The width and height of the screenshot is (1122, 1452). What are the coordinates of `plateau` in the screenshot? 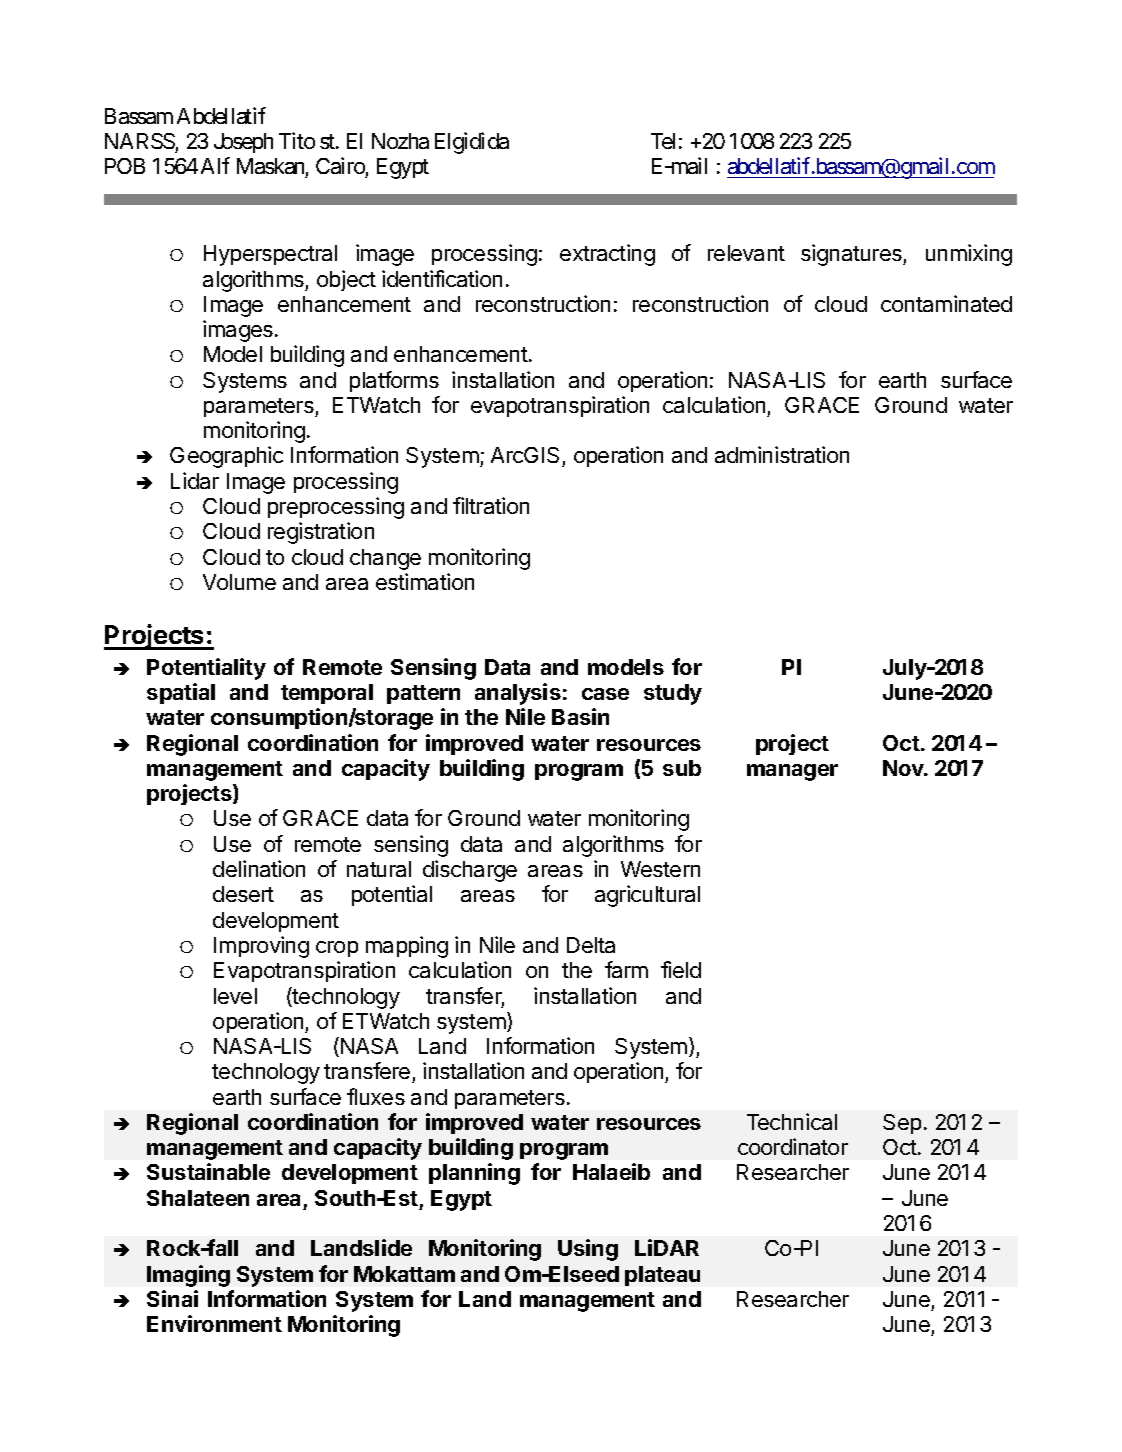 It's located at (662, 1276).
